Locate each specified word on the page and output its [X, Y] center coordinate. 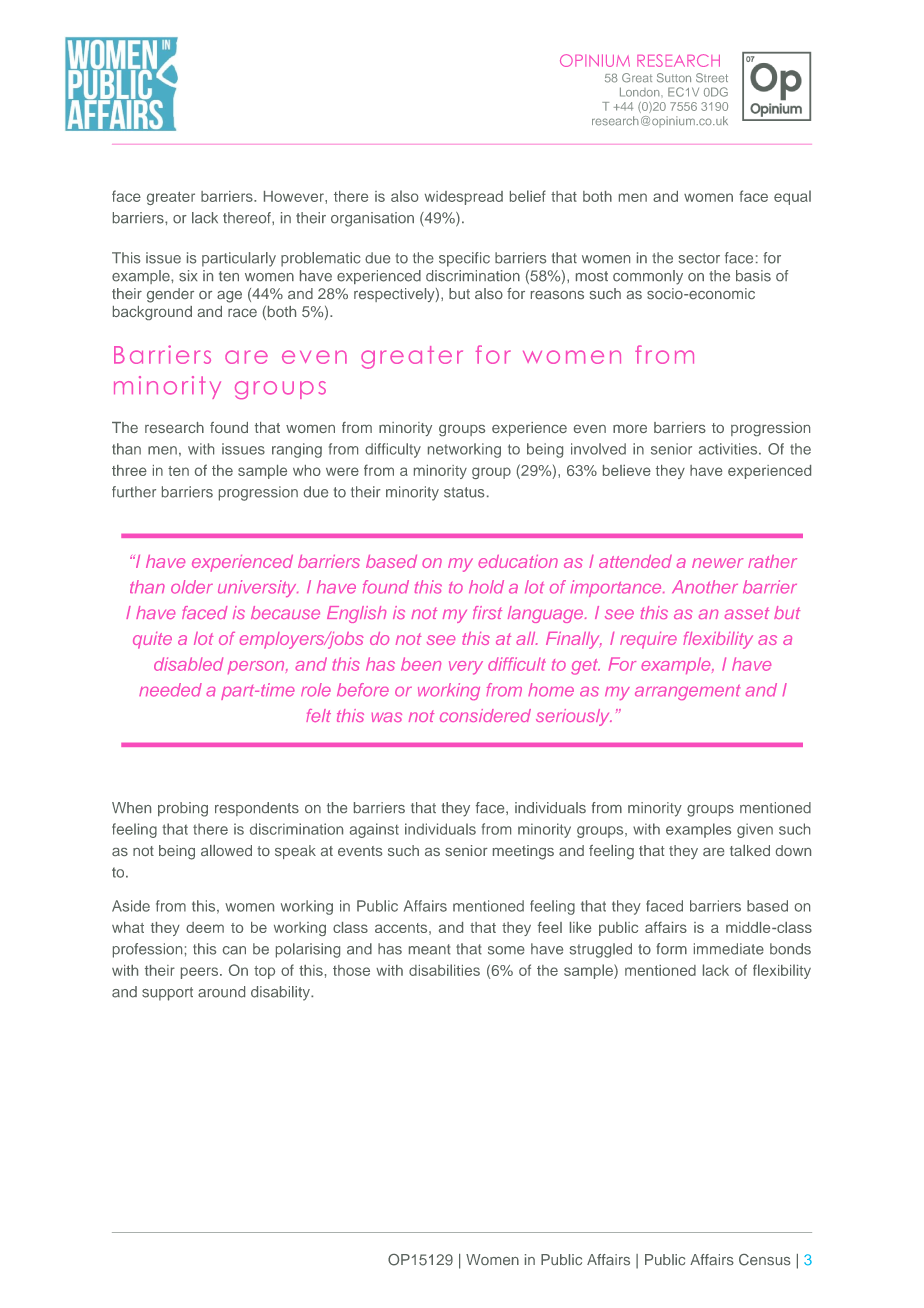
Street [712, 78]
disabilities [444, 970]
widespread [463, 198]
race [242, 313]
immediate [729, 949]
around [221, 992]
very [466, 668]
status [464, 492]
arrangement [687, 692]
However [295, 196]
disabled [188, 664]
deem [205, 927]
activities [729, 449]
